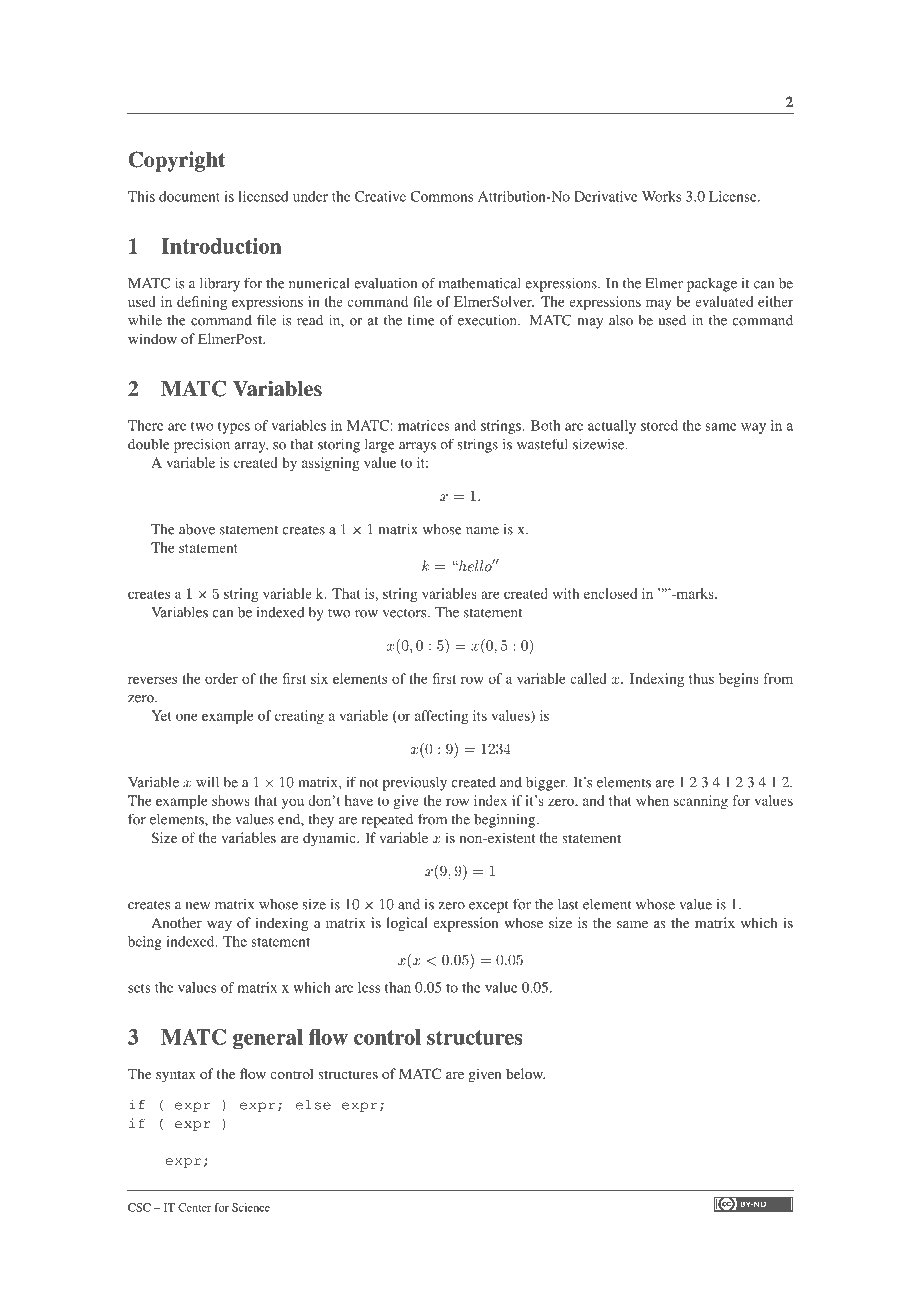 This screenshot has width=924, height=1308. Describe the element at coordinates (221, 678) in the screenshot. I see `order` at that location.
